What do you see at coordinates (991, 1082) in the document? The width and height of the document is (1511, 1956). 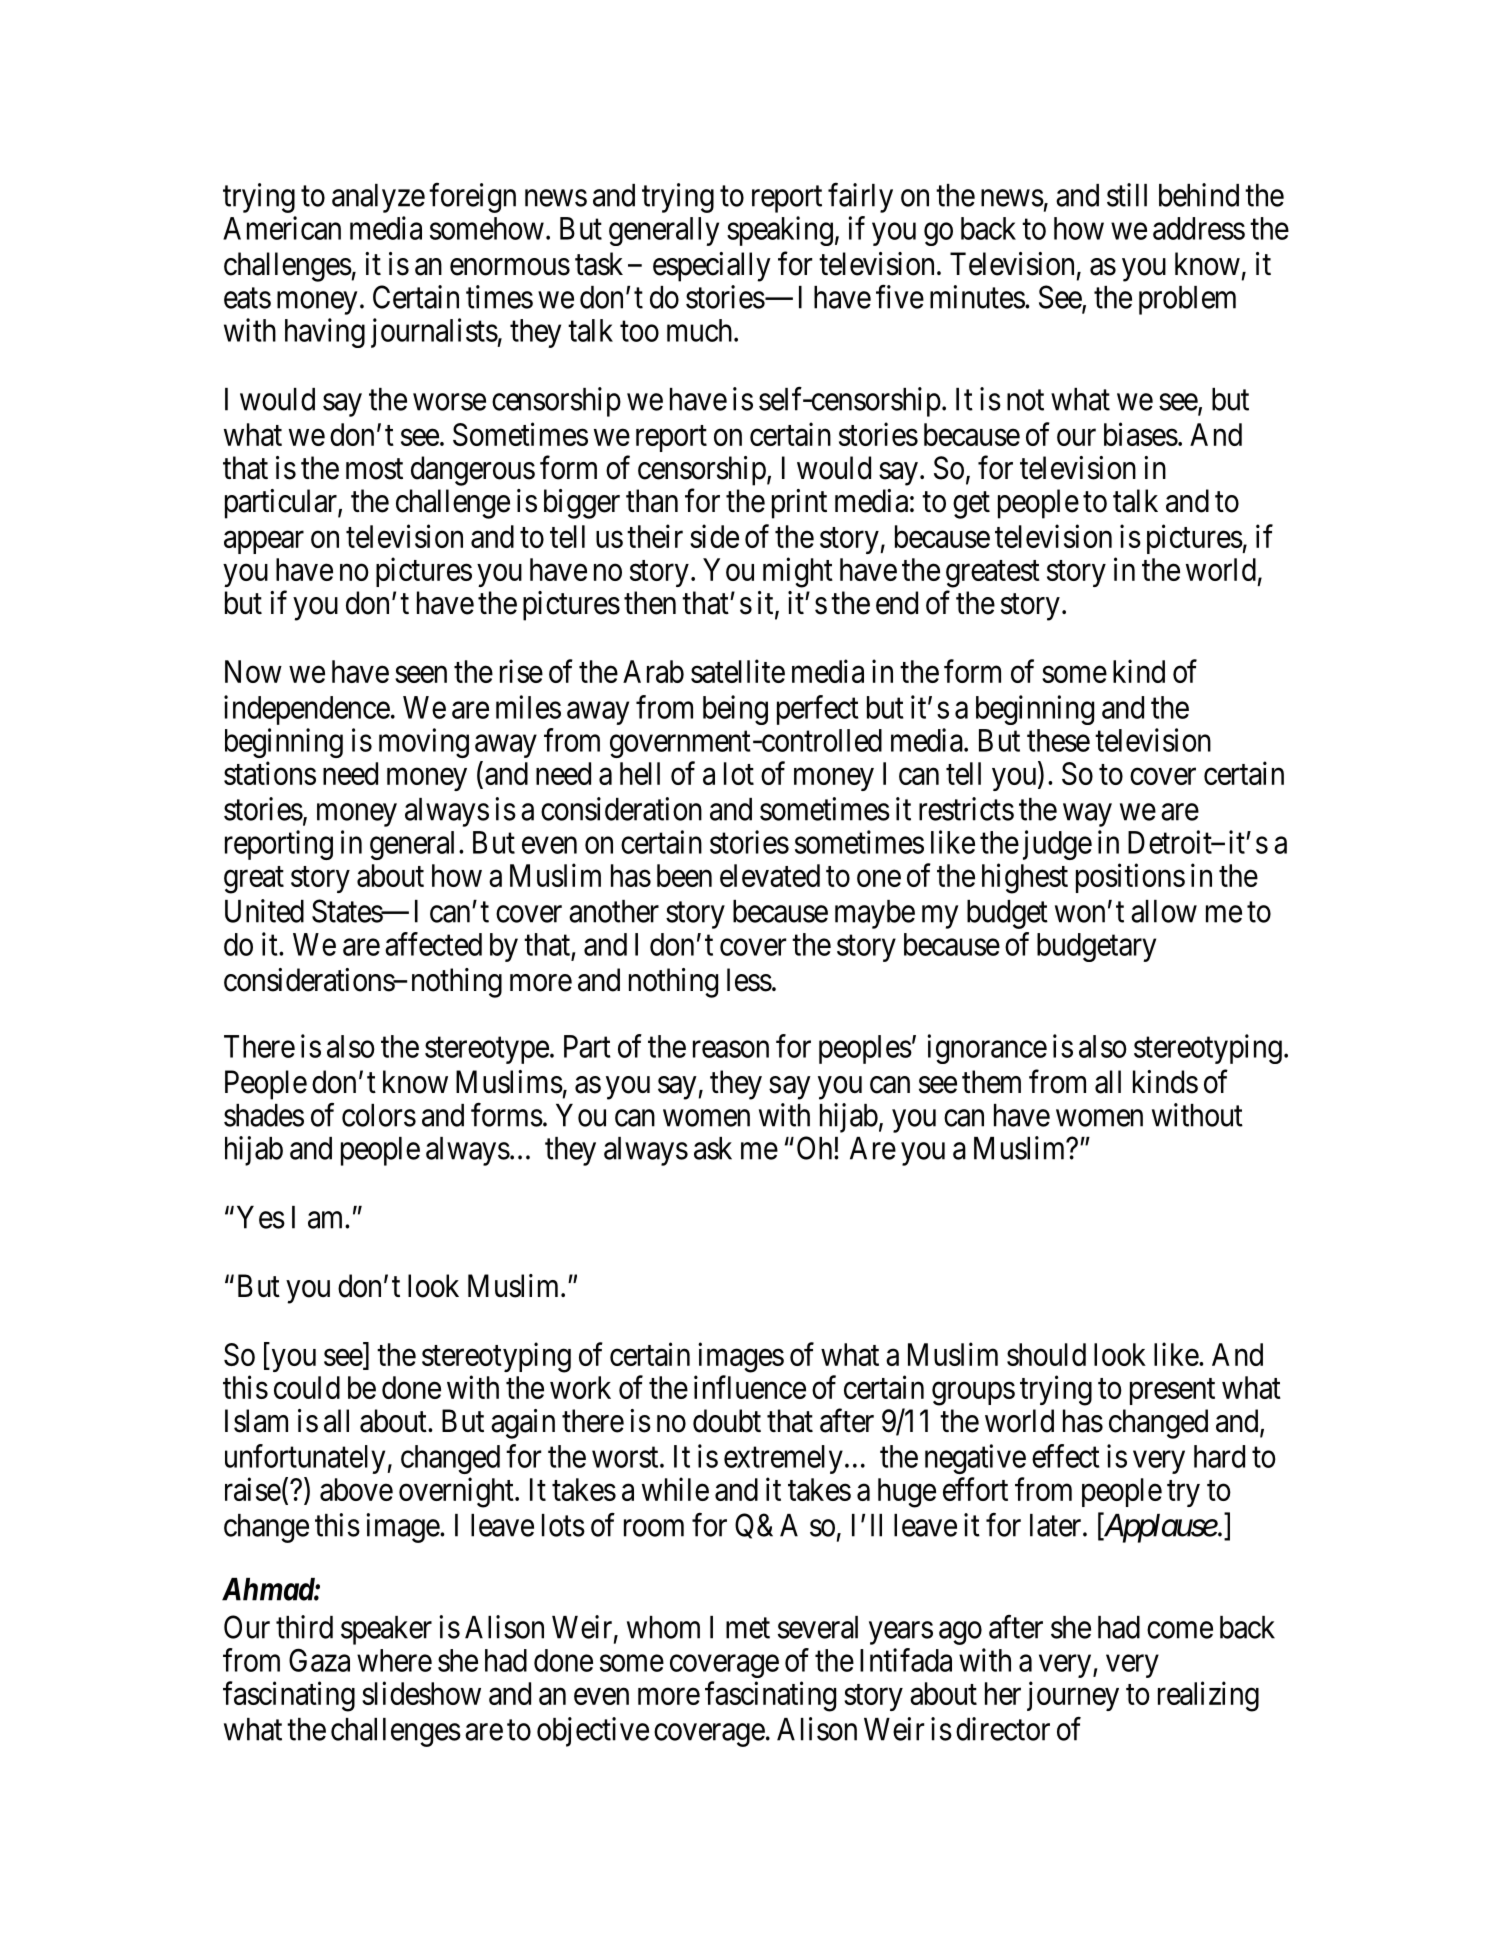 I see `them` at bounding box center [991, 1082].
